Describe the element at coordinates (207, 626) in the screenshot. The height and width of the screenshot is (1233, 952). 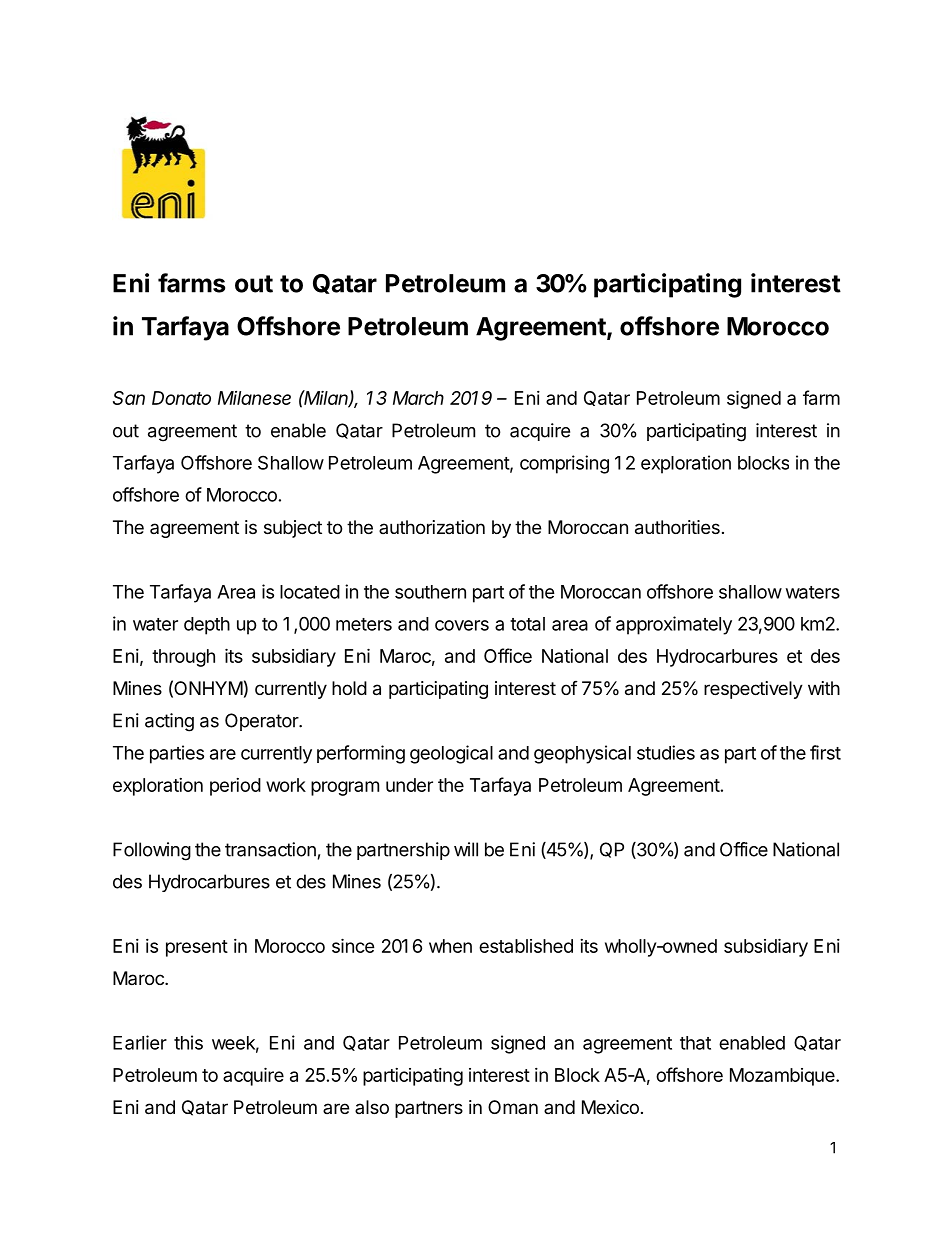
I see `depth` at that location.
